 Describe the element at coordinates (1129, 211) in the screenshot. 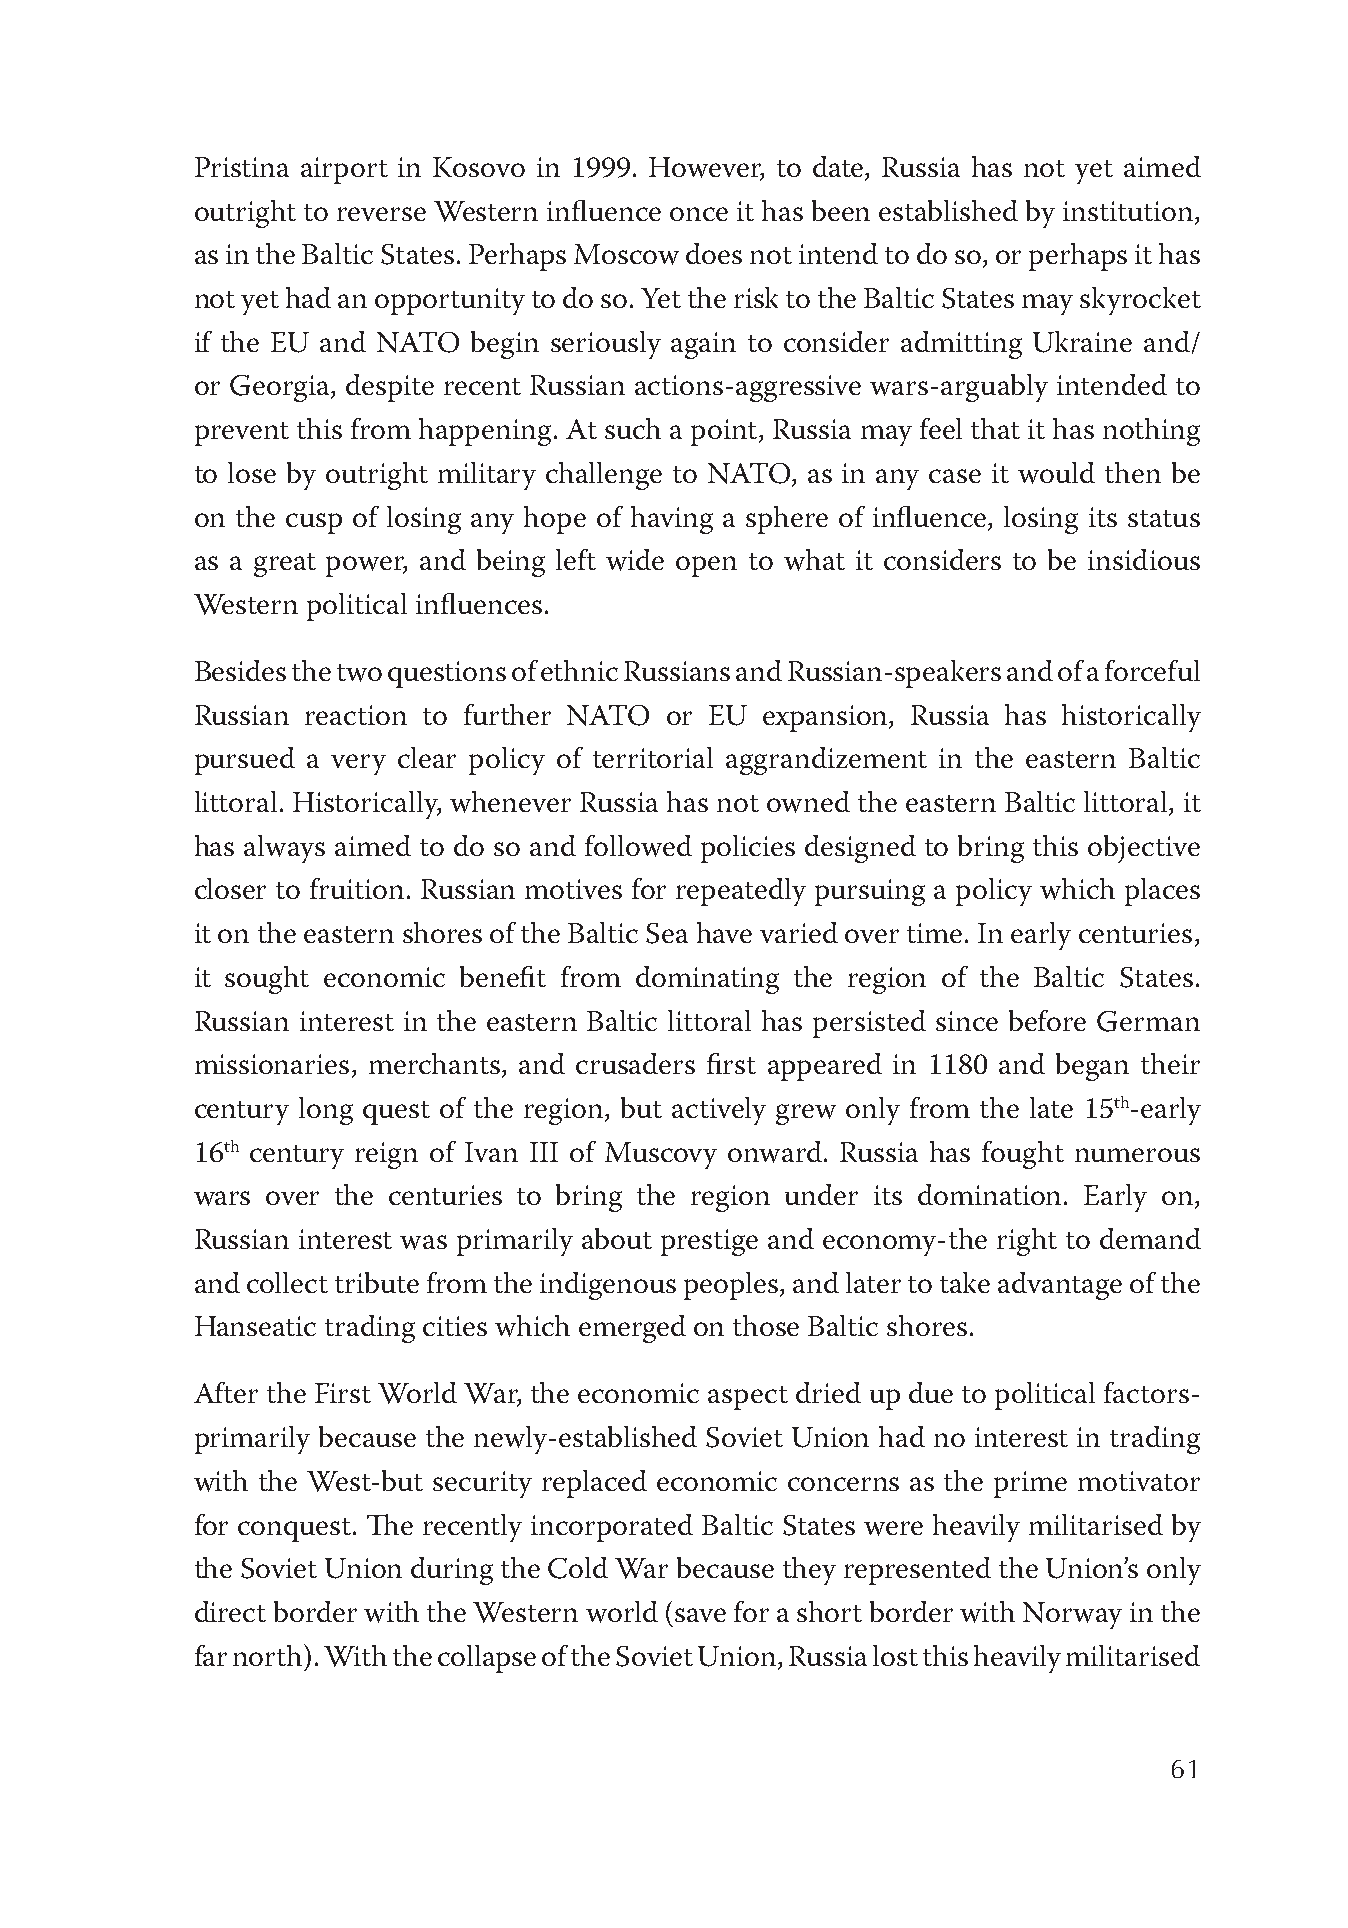

I see `institution` at that location.
